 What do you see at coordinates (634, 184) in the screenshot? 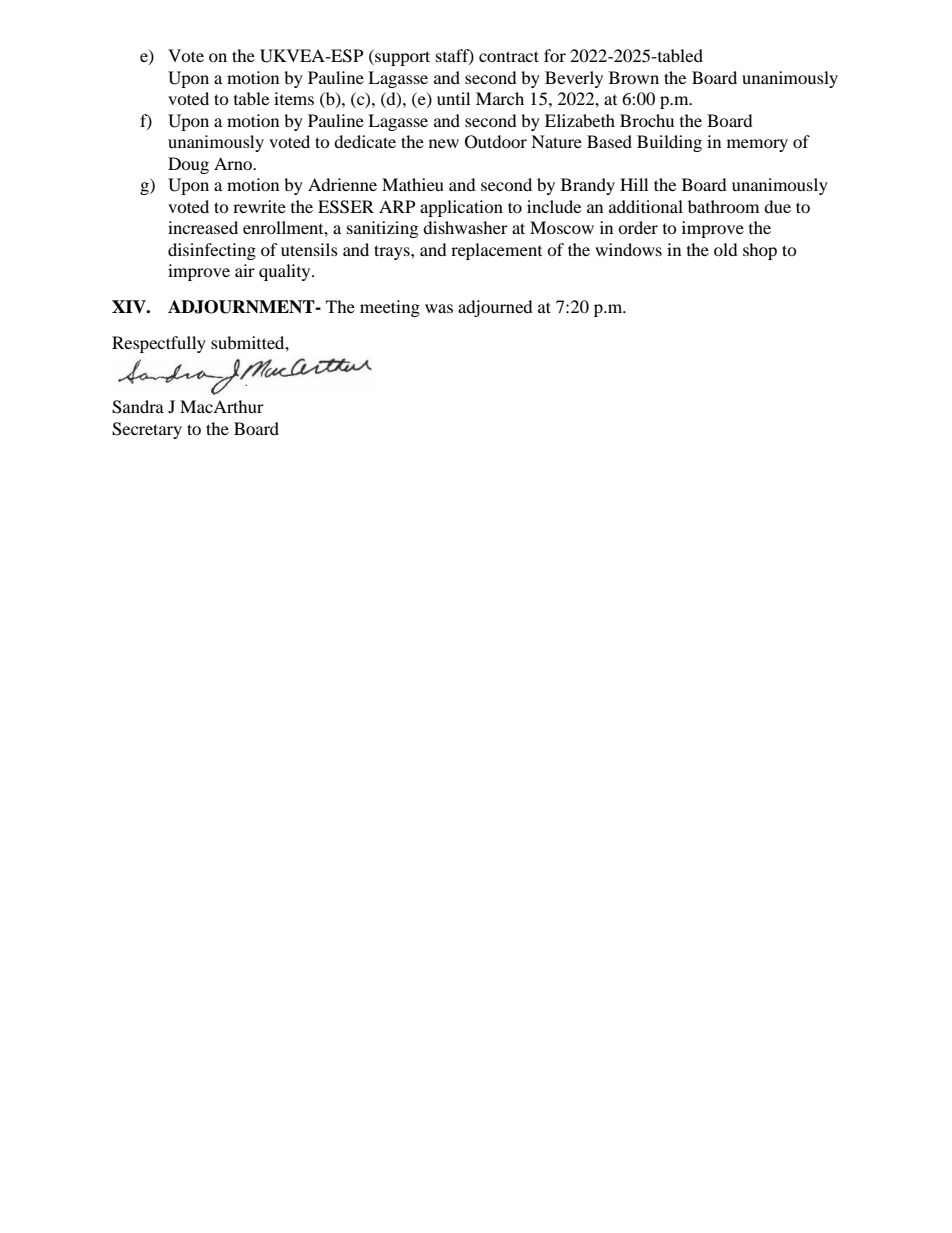
I see `Hill` at bounding box center [634, 184].
